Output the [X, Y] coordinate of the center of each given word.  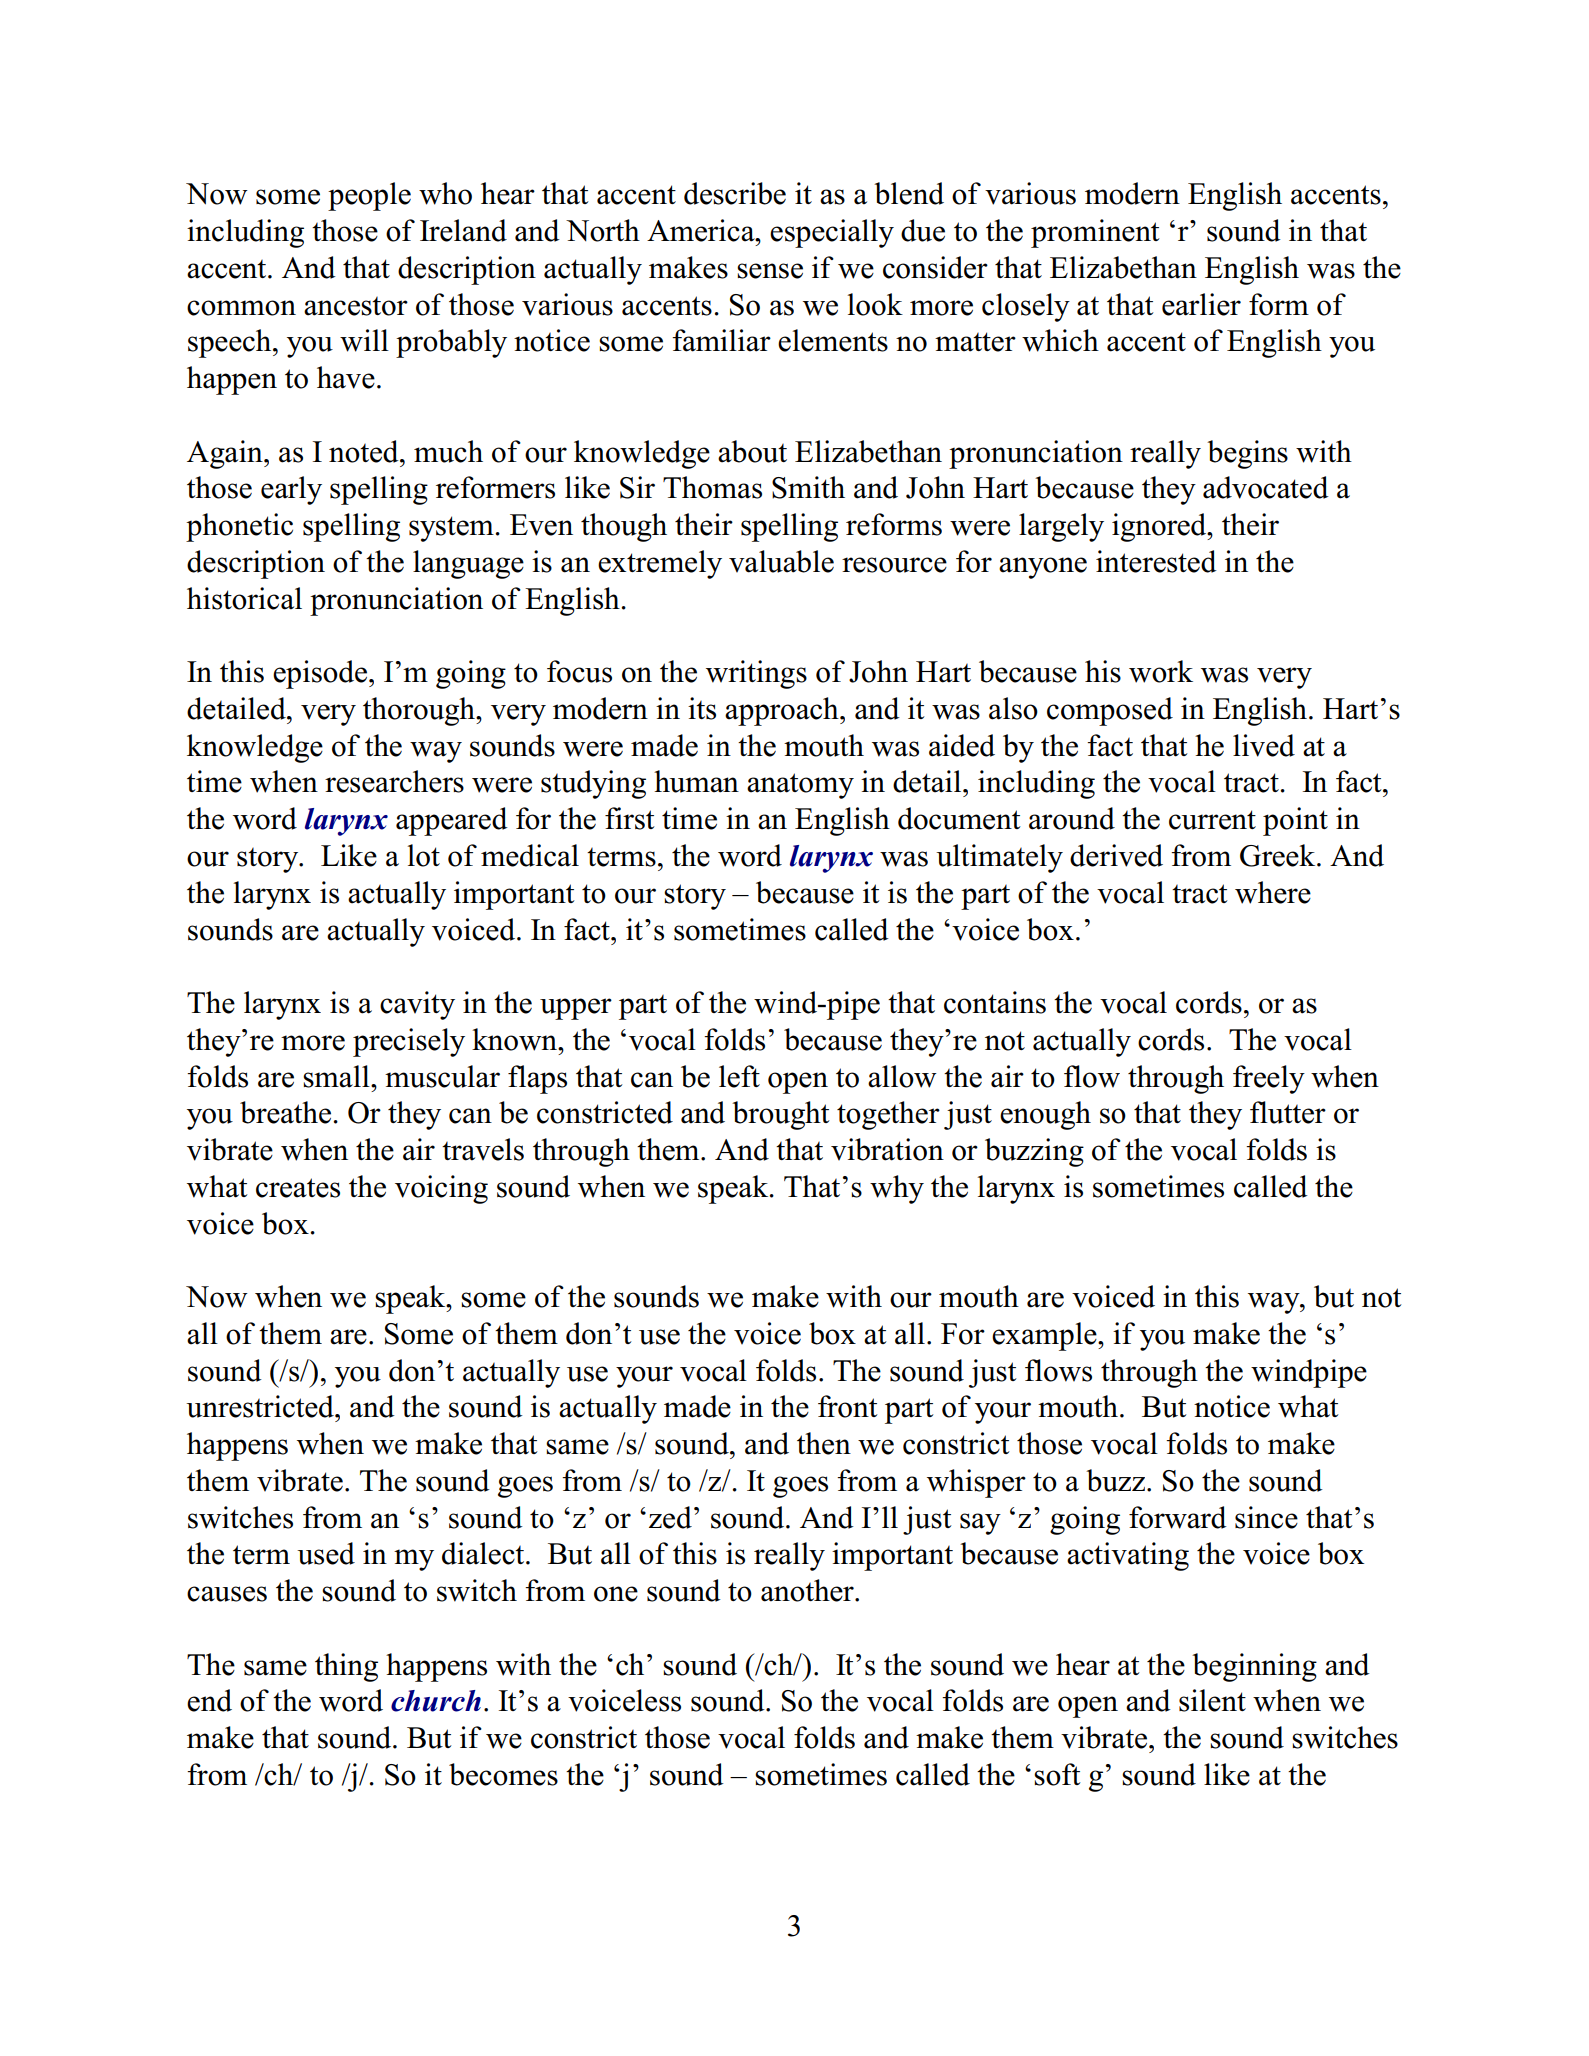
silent [1212, 1700]
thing [346, 1667]
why [897, 1189]
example [1045, 1336]
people [369, 196]
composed [1110, 711]
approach [783, 711]
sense [770, 271]
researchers [394, 781]
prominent [1095, 233]
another [808, 1590]
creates [298, 1188]
